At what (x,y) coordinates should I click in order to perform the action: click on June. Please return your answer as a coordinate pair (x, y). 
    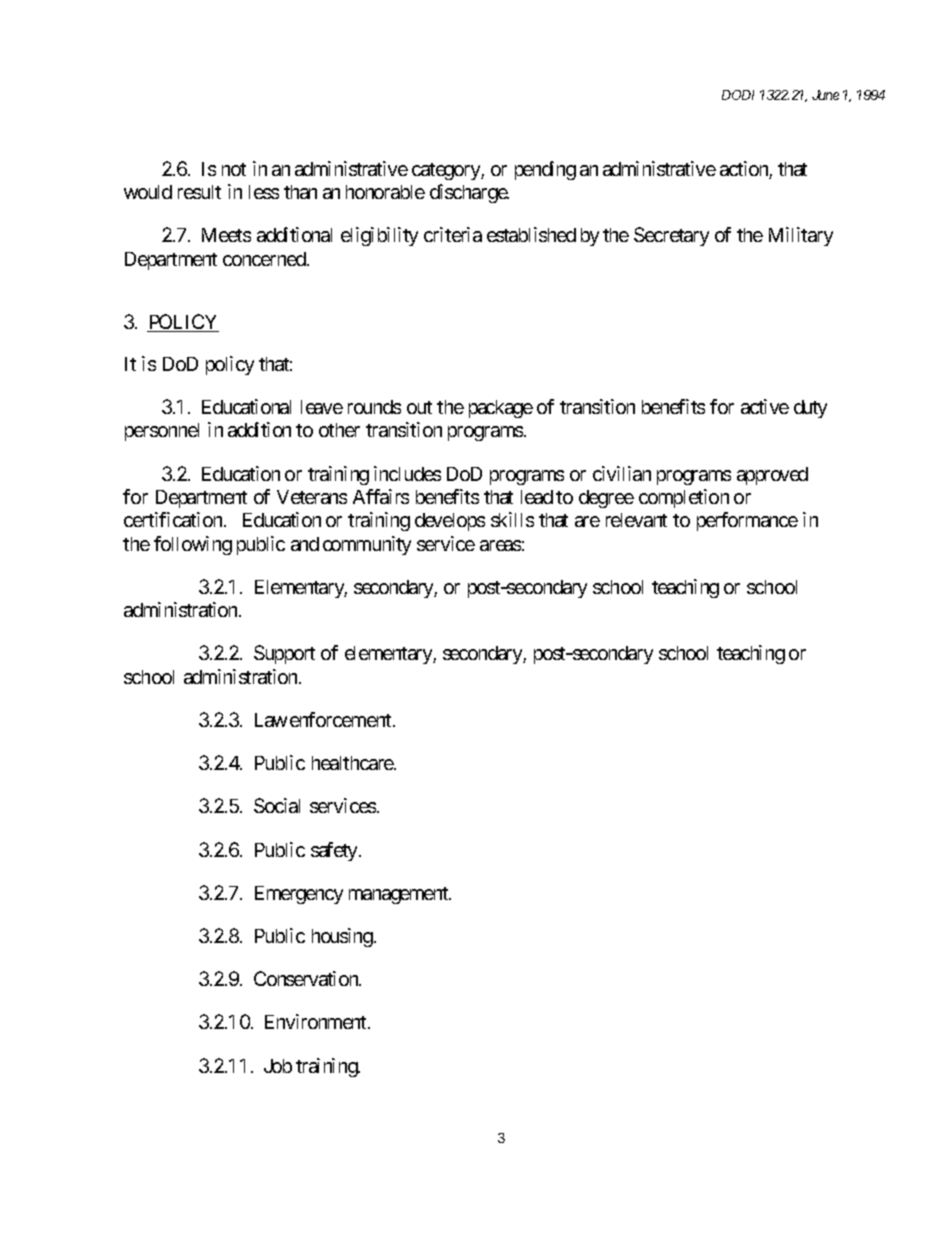
    Looking at the image, I should click on (825, 95).
